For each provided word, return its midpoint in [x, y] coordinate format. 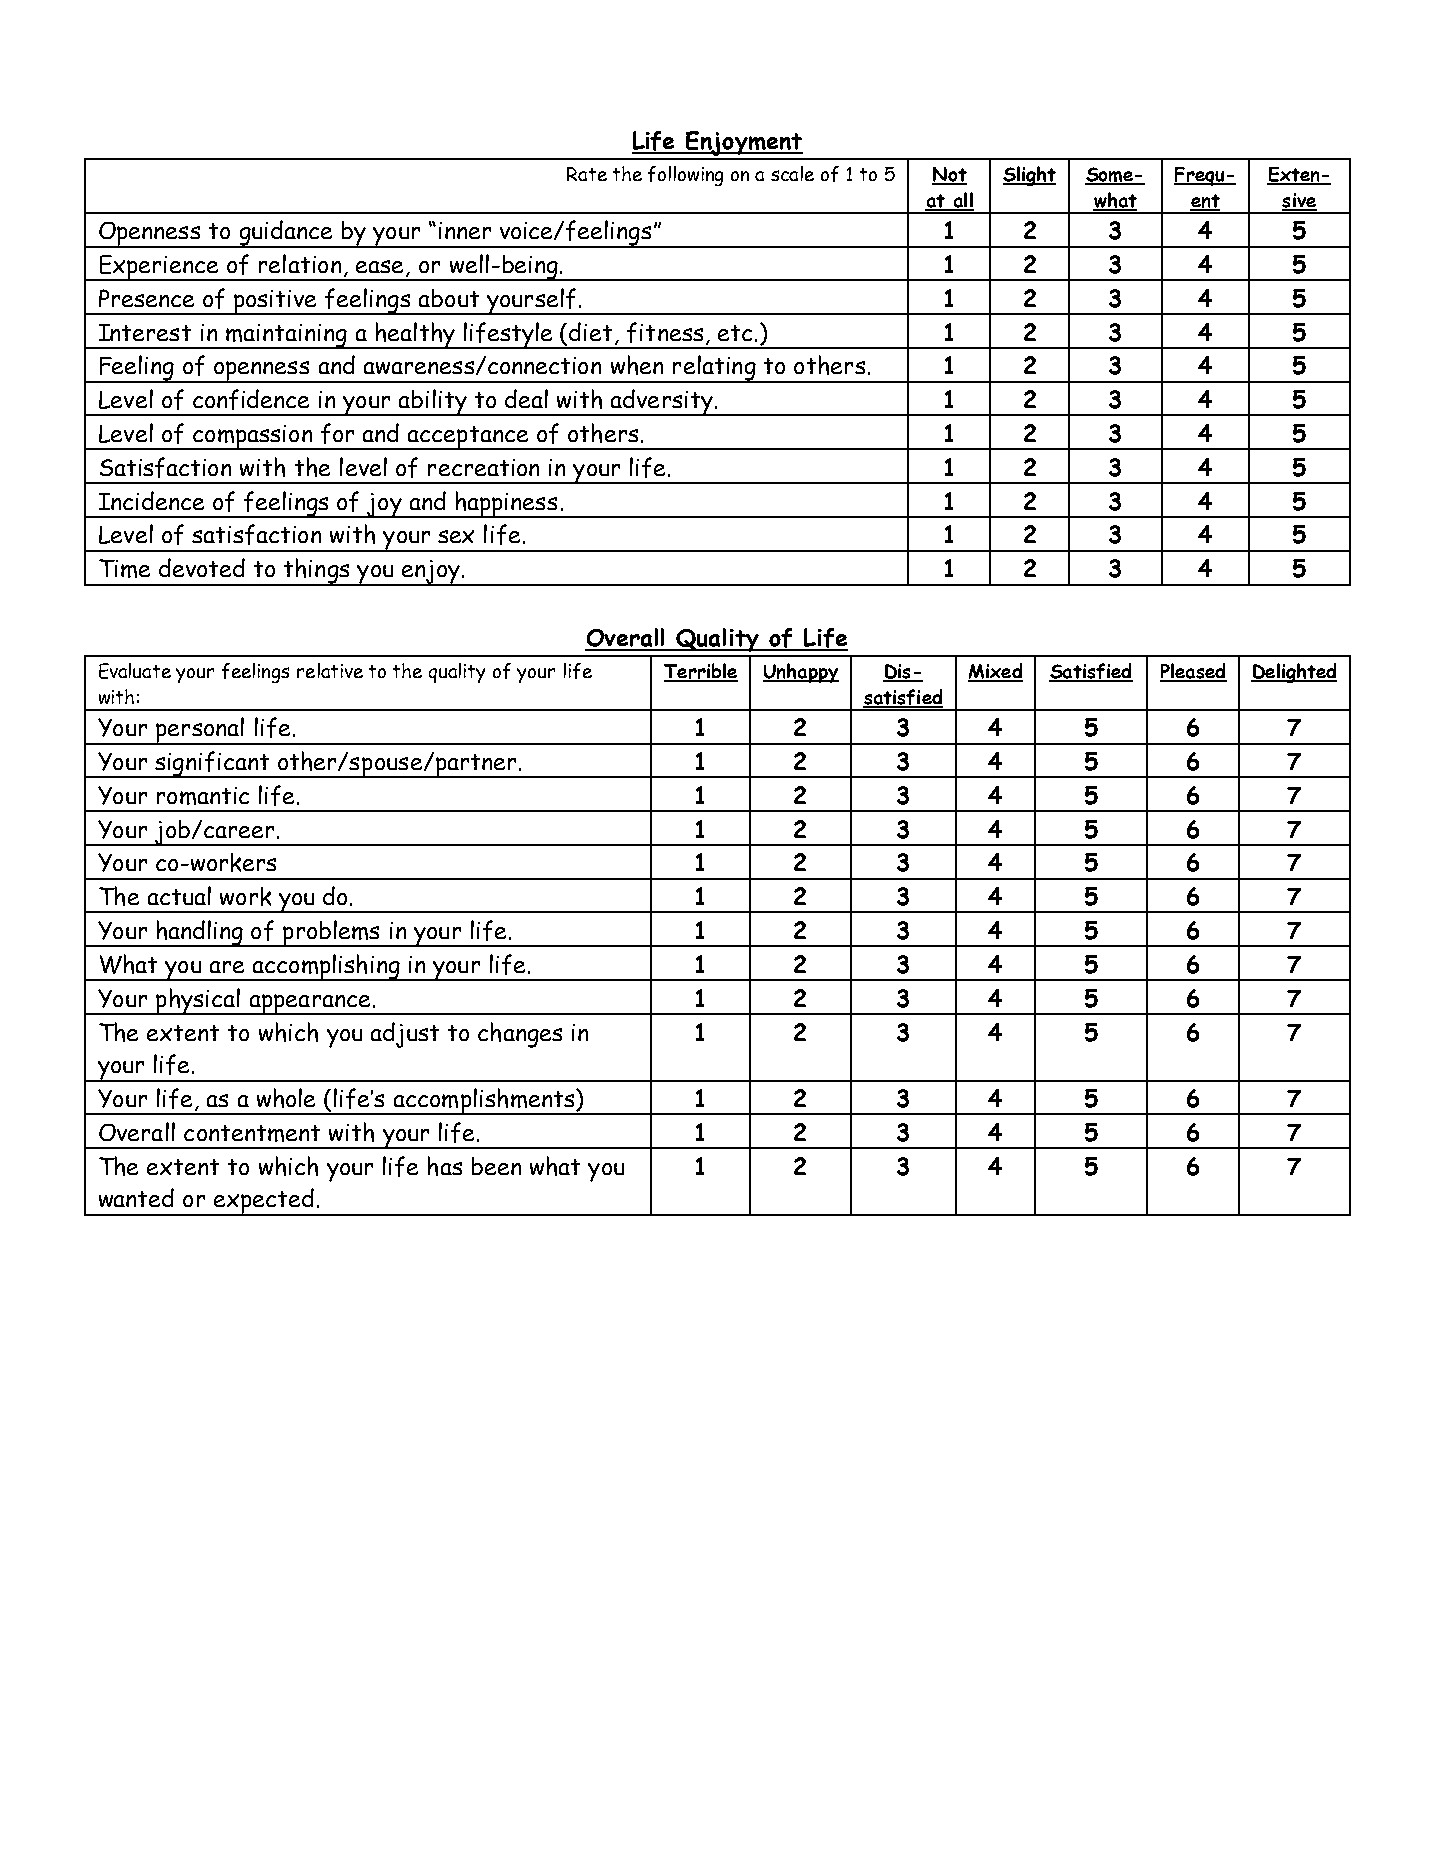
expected [264, 1202]
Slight [1029, 176]
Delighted [1294, 673]
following [685, 176]
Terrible [701, 672]
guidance [286, 234]
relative [330, 670]
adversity [661, 402]
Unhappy [801, 673]
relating [714, 369]
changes [520, 1035]
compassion [253, 437]
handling [200, 933]
